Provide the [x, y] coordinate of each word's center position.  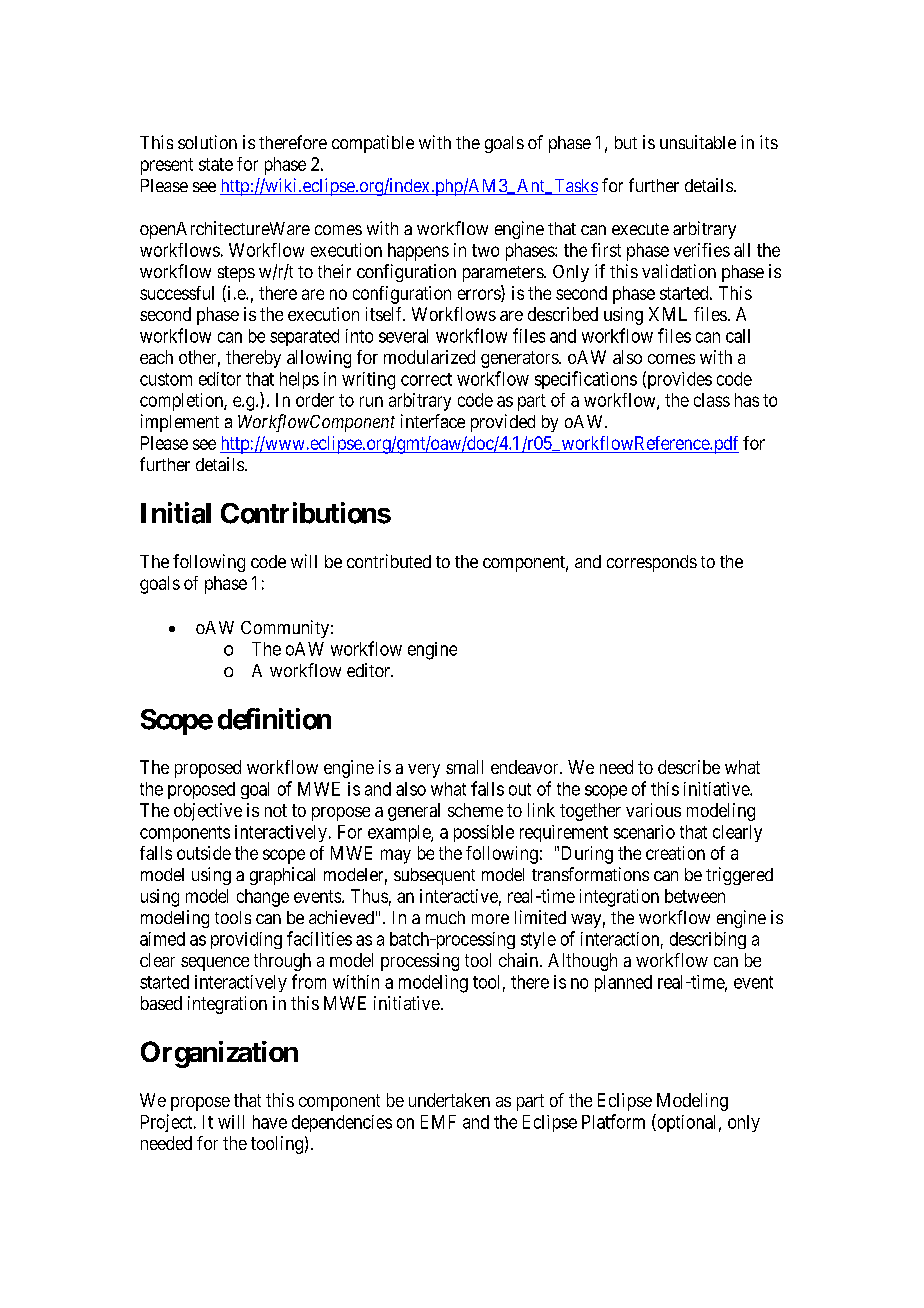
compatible [373, 144]
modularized [429, 357]
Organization [219, 1054]
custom [166, 379]
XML [668, 314]
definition [274, 719]
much [445, 917]
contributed [389, 561]
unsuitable [698, 142]
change [263, 898]
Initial [176, 513]
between [695, 896]
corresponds [652, 563]
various [653, 810]
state [216, 164]
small [464, 767]
